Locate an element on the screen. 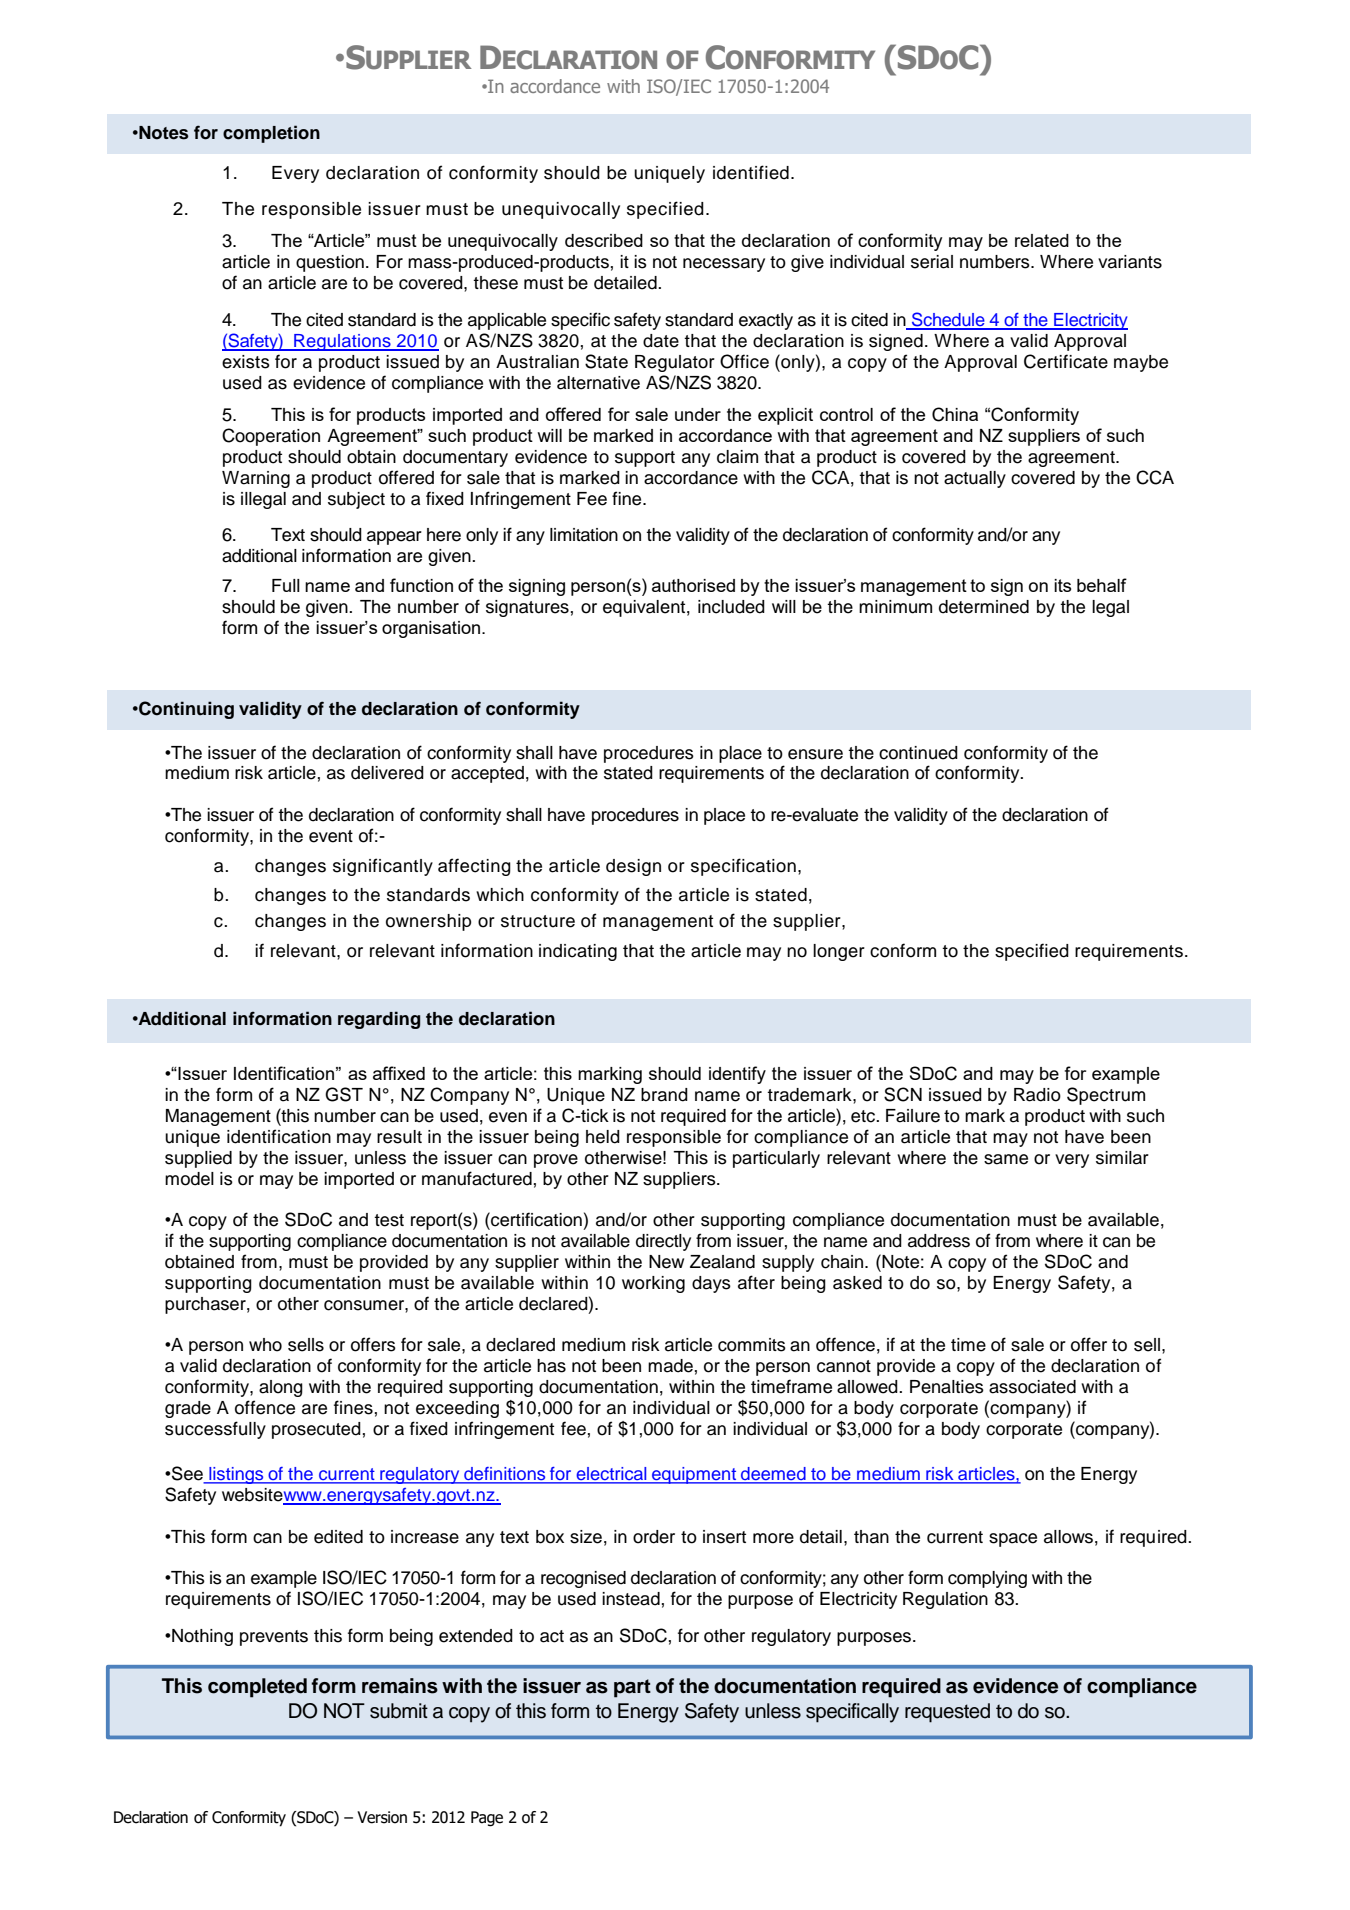 Image resolution: width=1350 pixels, height=1910 pixels. continued is located at coordinates (918, 753).
